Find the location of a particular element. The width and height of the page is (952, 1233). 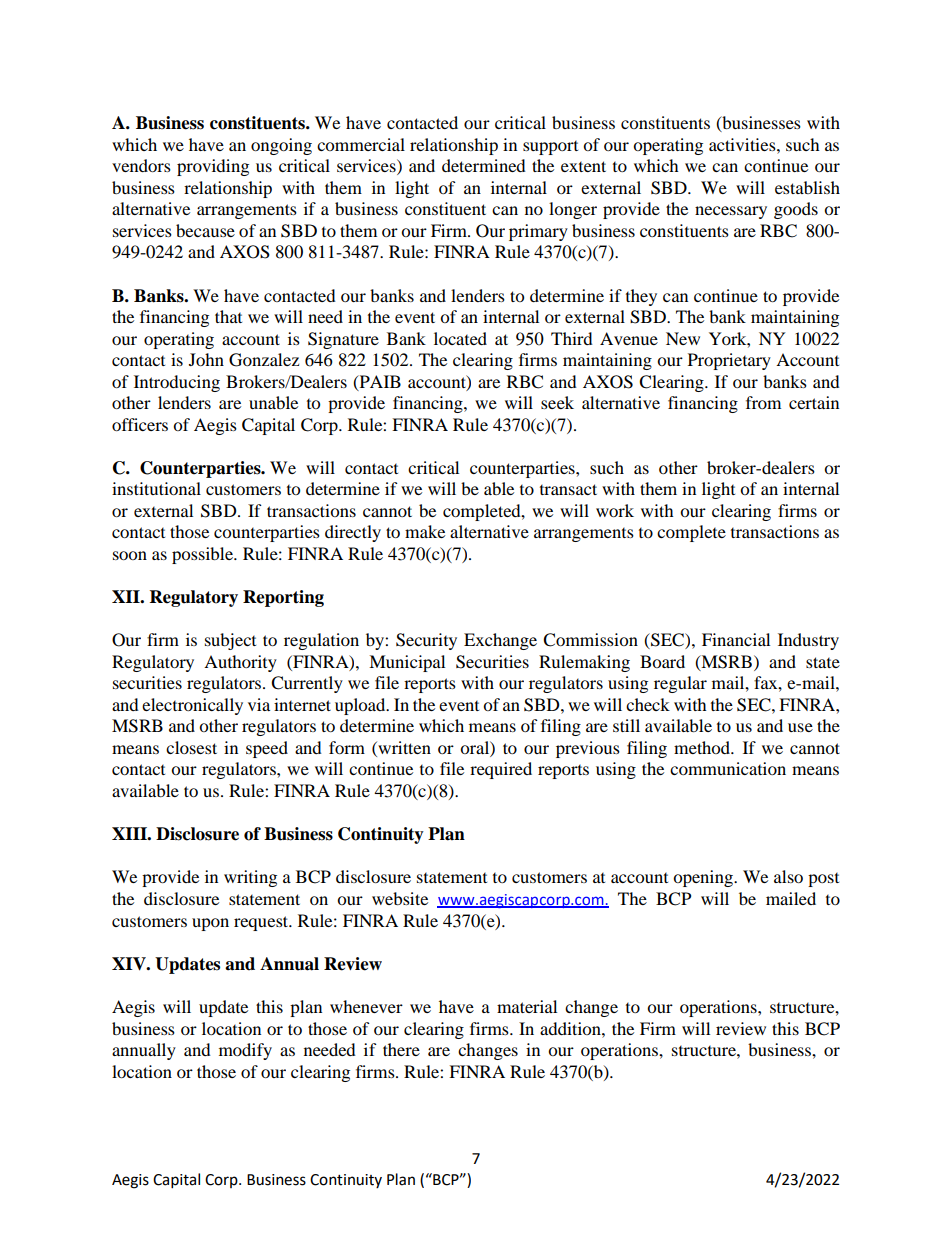

communication is located at coordinates (728, 768).
